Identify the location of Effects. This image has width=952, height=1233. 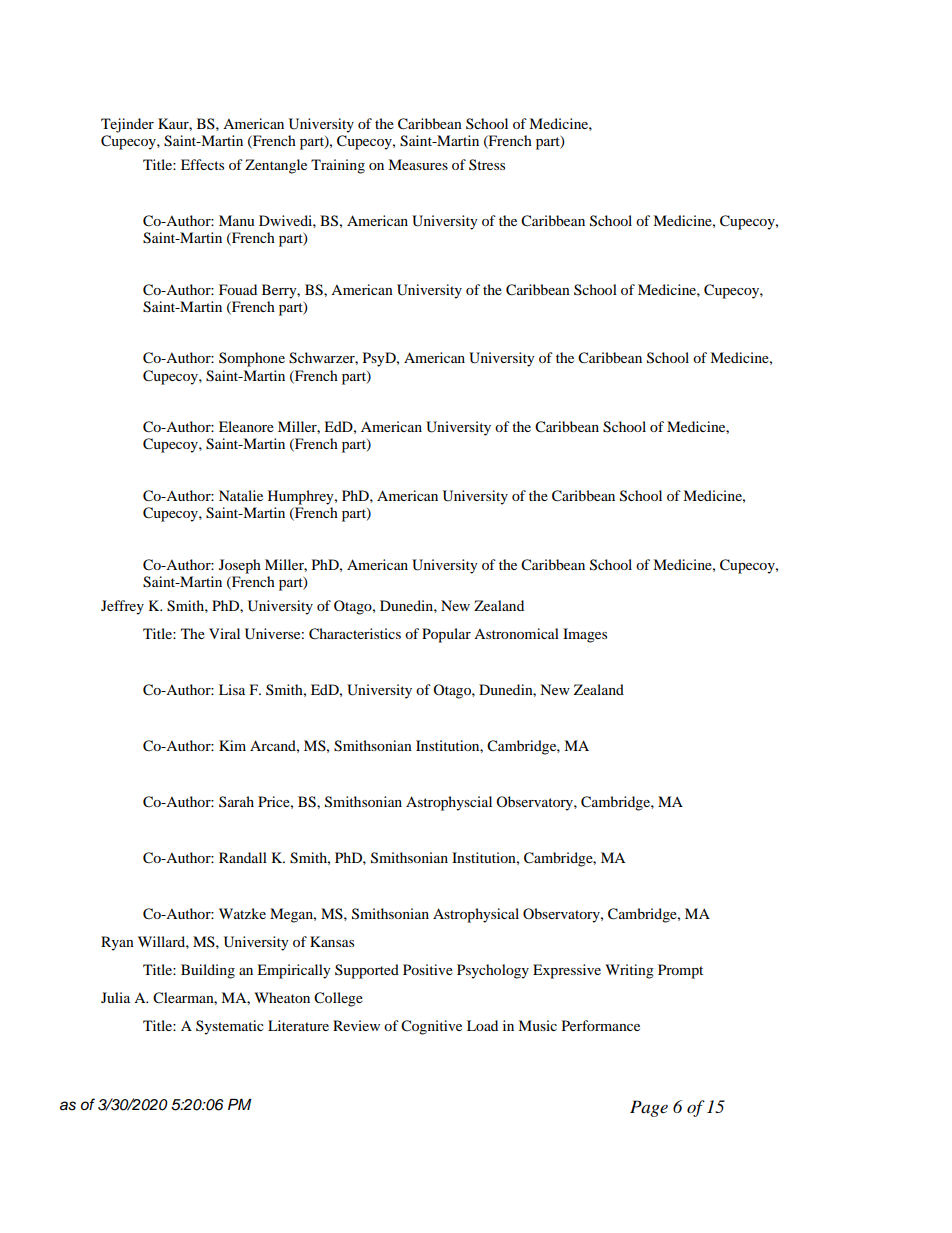
(202, 164).
